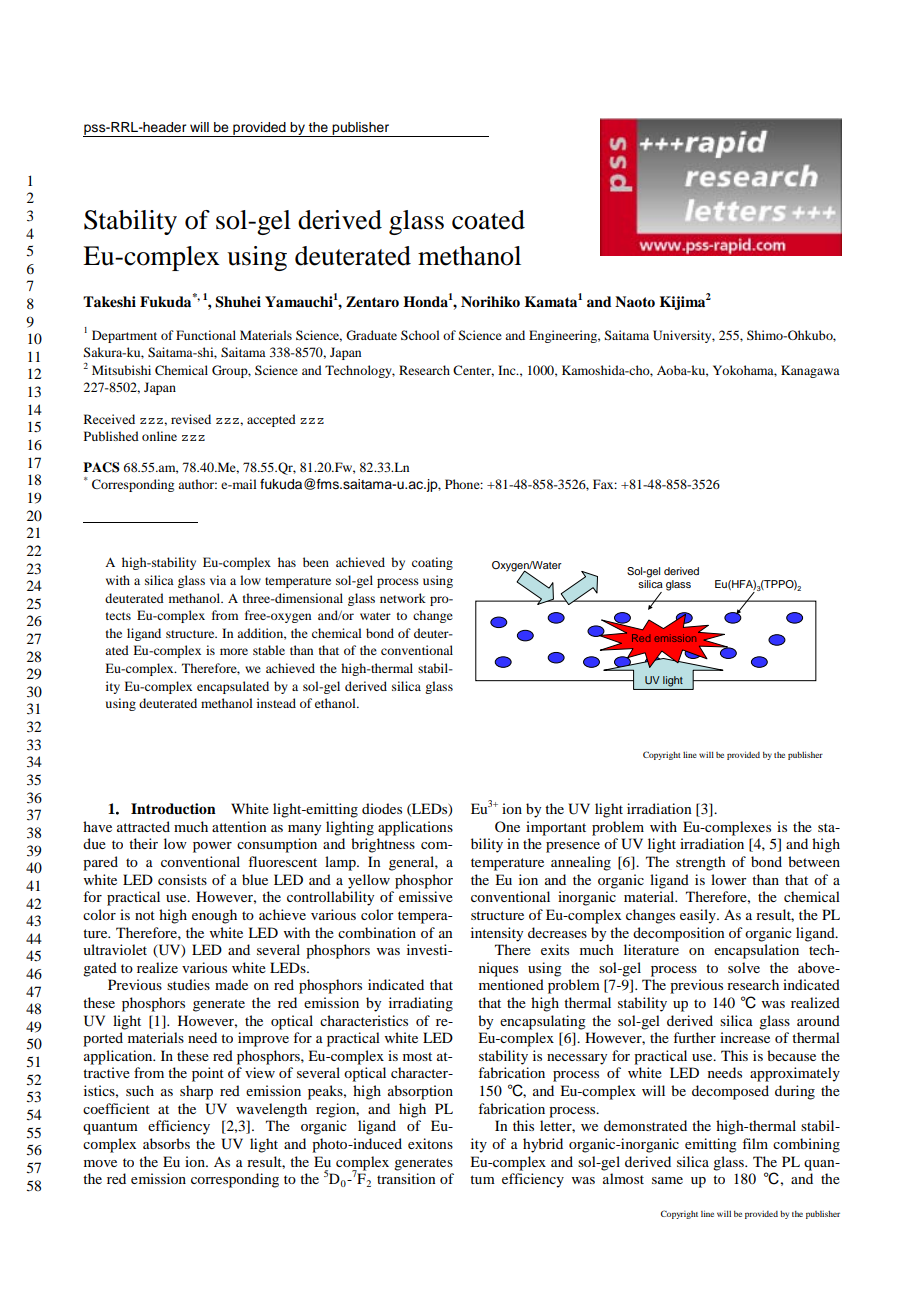  What do you see at coordinates (432, 563) in the page?
I see `coating` at bounding box center [432, 563].
